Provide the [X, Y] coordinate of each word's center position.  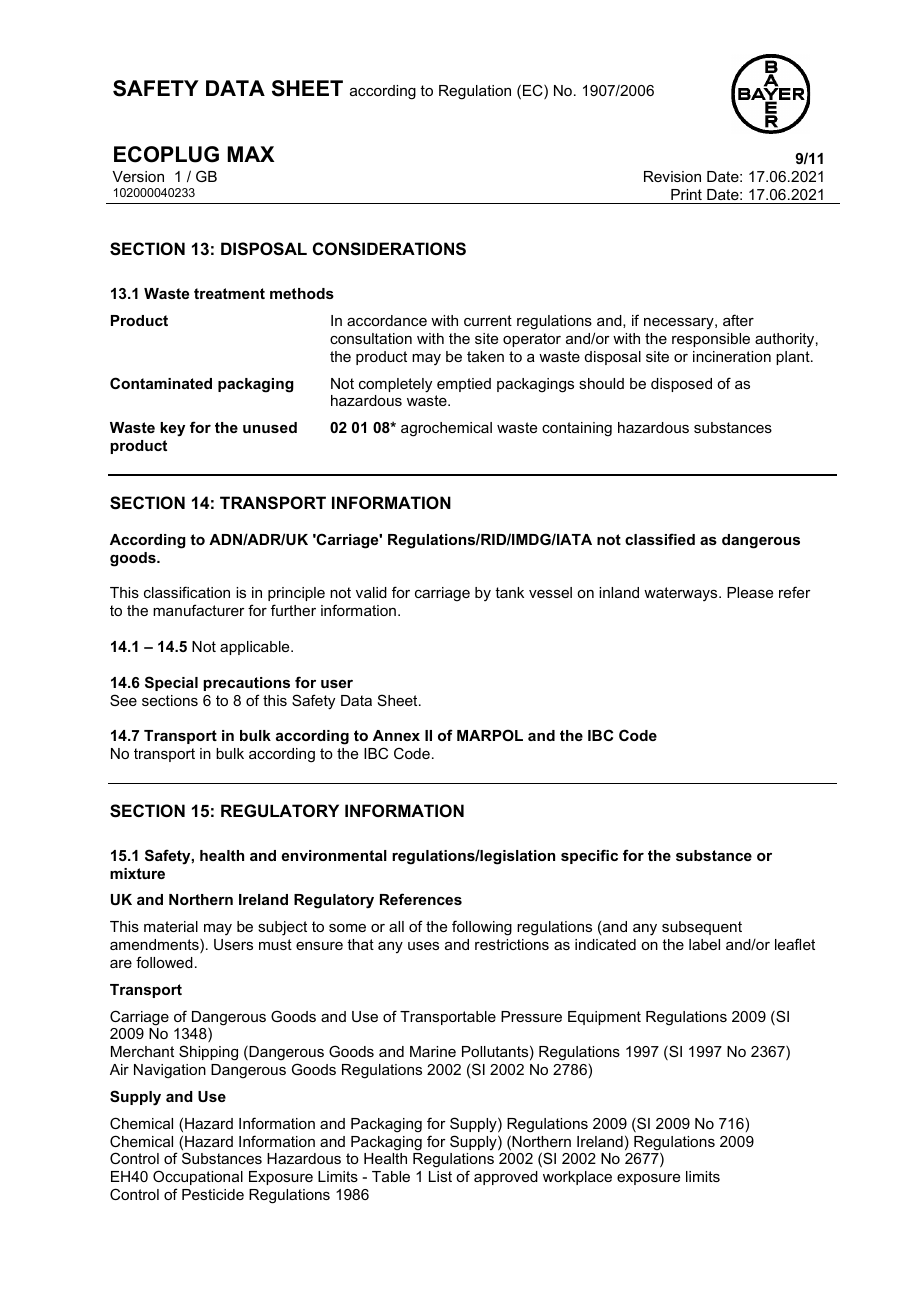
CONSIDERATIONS [389, 249]
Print [686, 194]
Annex [396, 735]
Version [138, 176]
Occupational [198, 1177]
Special [171, 683]
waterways [682, 594]
